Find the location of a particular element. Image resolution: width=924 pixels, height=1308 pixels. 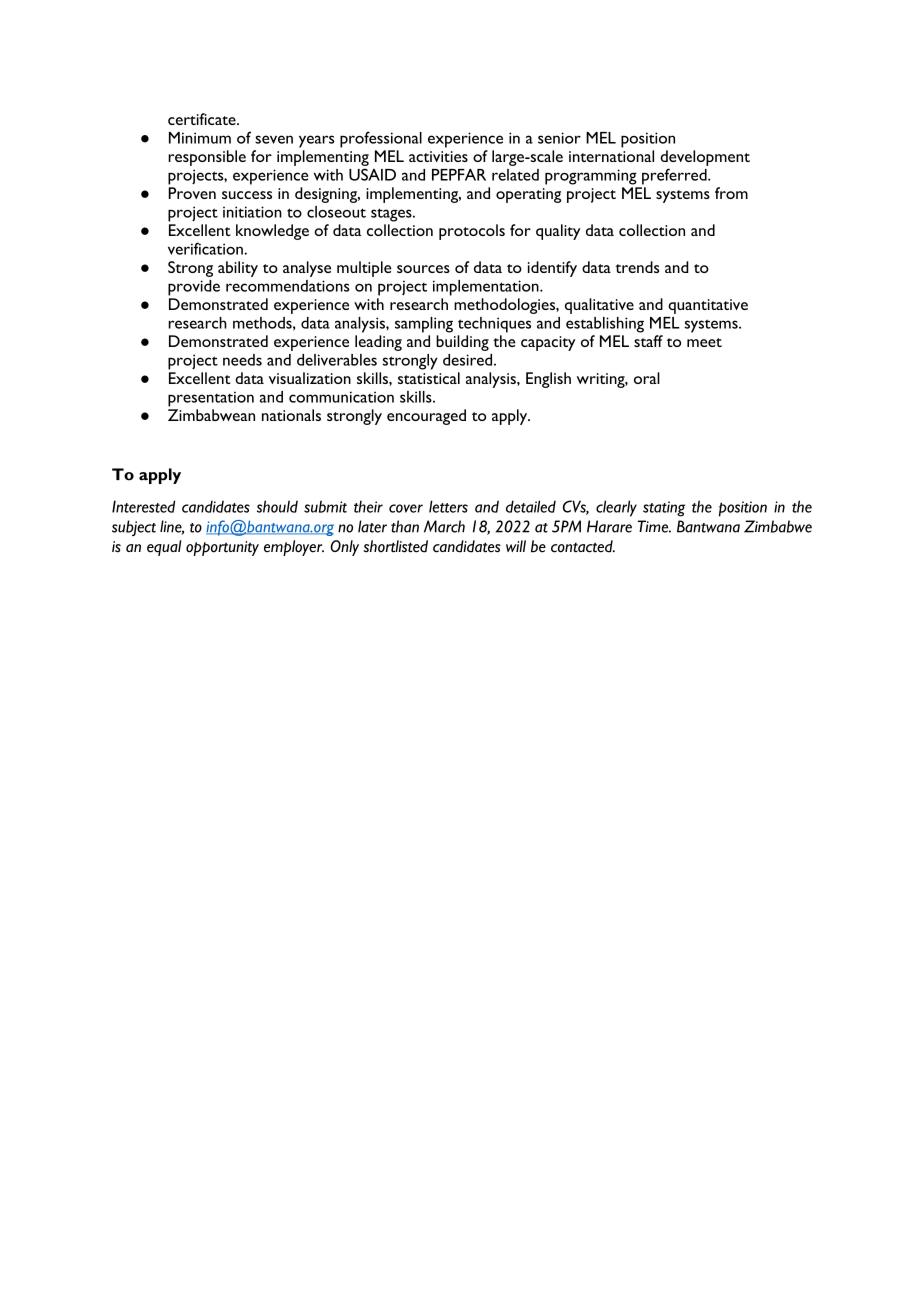

professional is located at coordinates (381, 139).
